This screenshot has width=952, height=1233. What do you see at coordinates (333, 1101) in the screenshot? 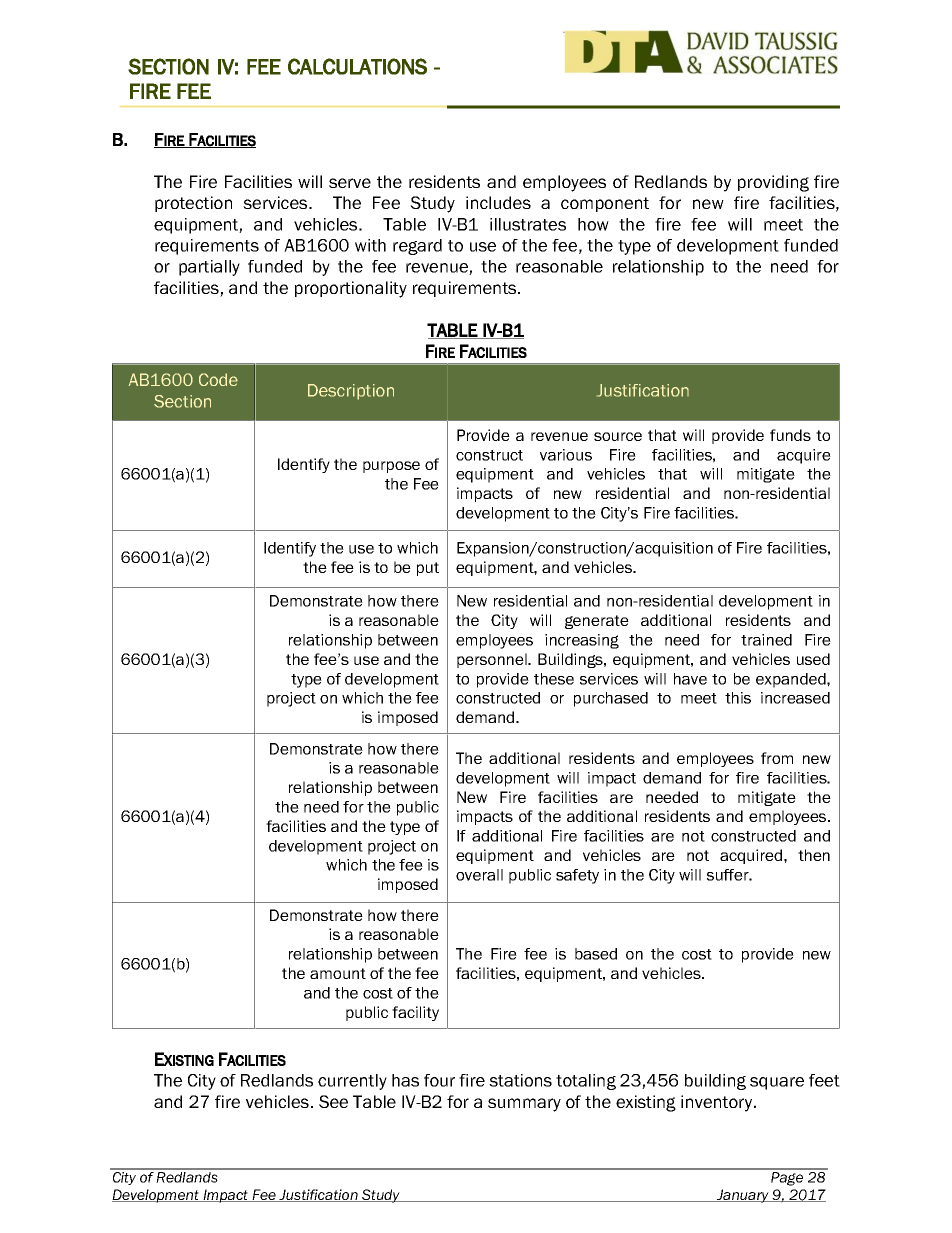
I see `See` at bounding box center [333, 1101].
